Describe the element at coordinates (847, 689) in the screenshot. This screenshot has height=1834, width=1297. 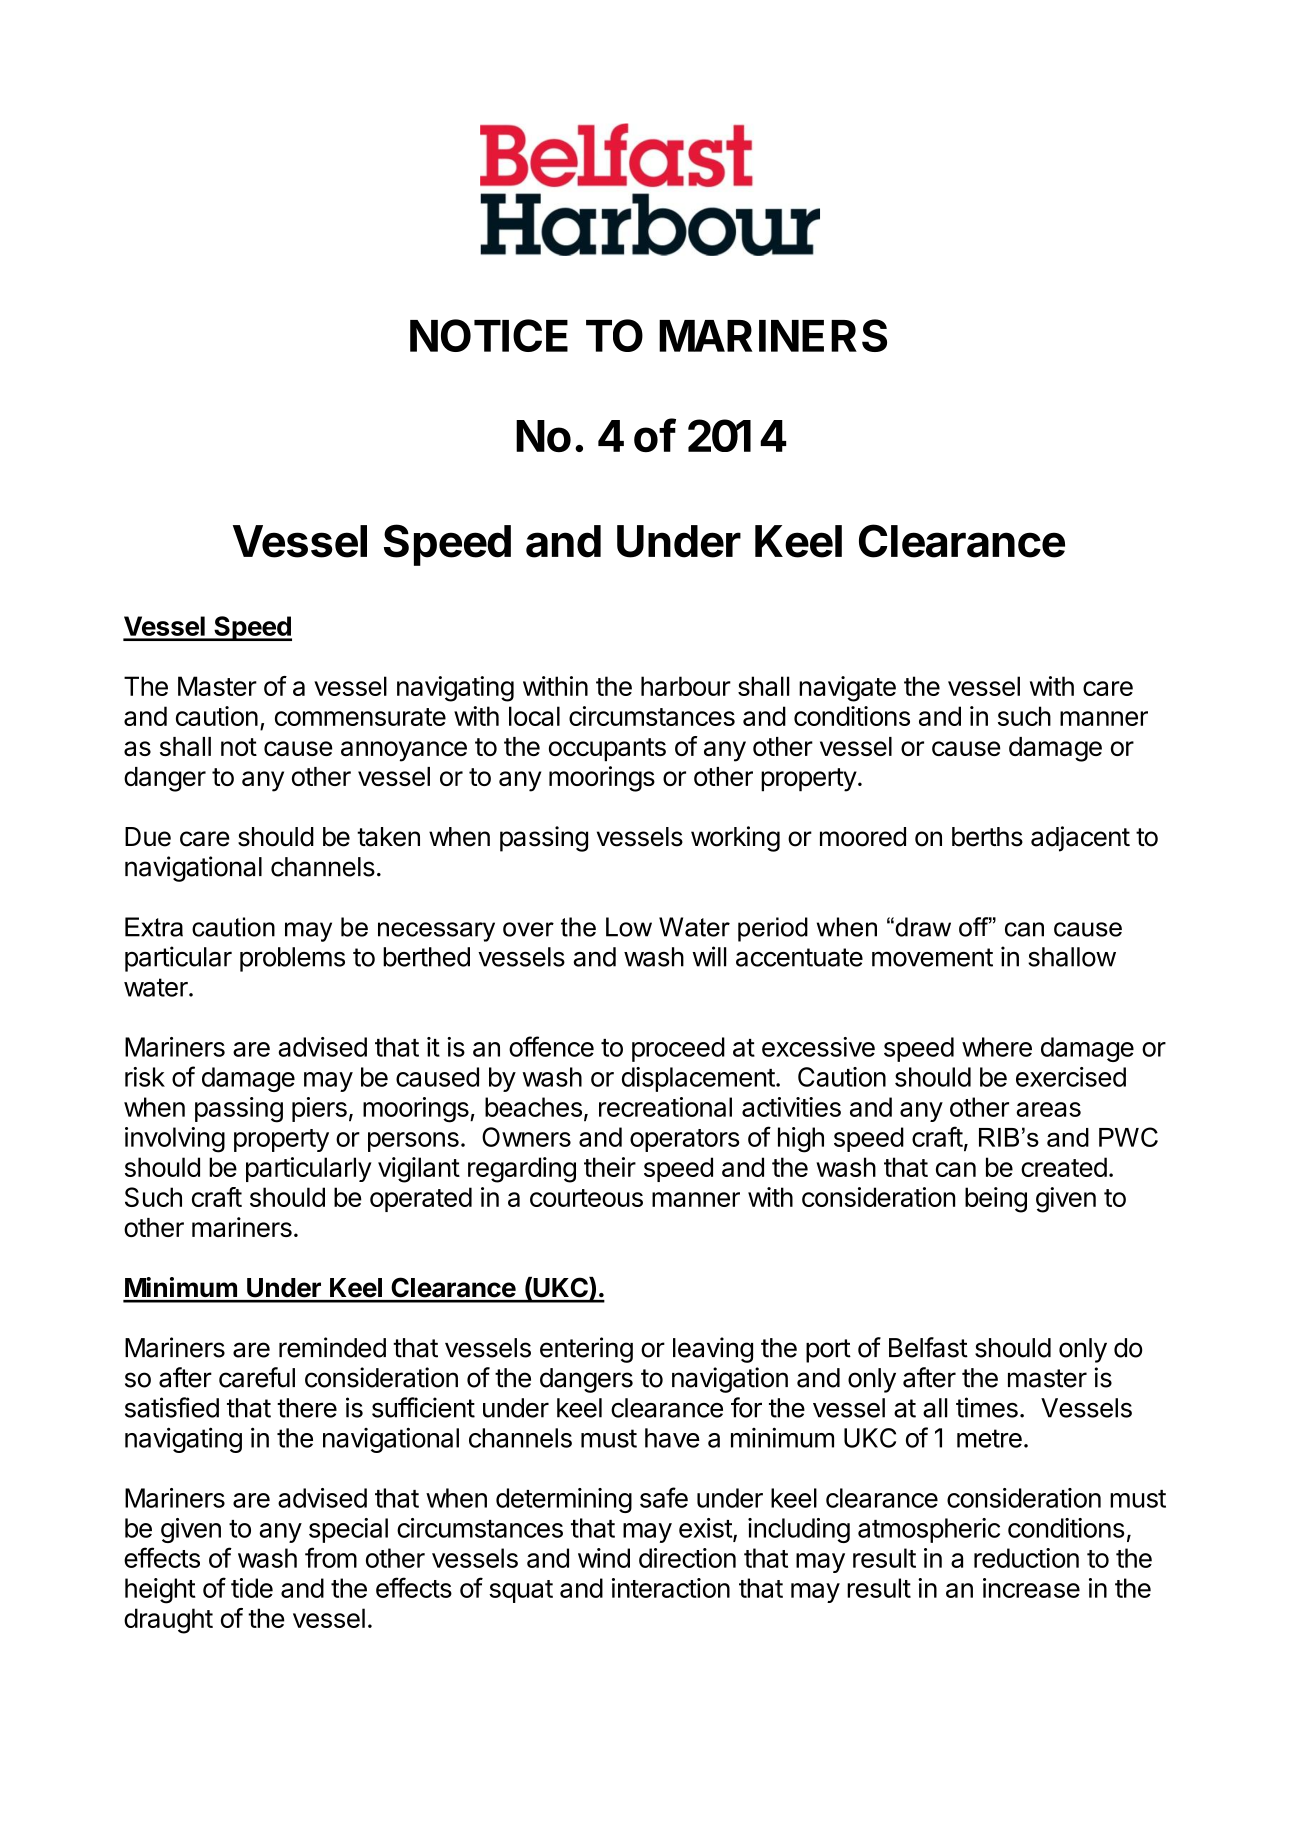
I see `navigate` at that location.
